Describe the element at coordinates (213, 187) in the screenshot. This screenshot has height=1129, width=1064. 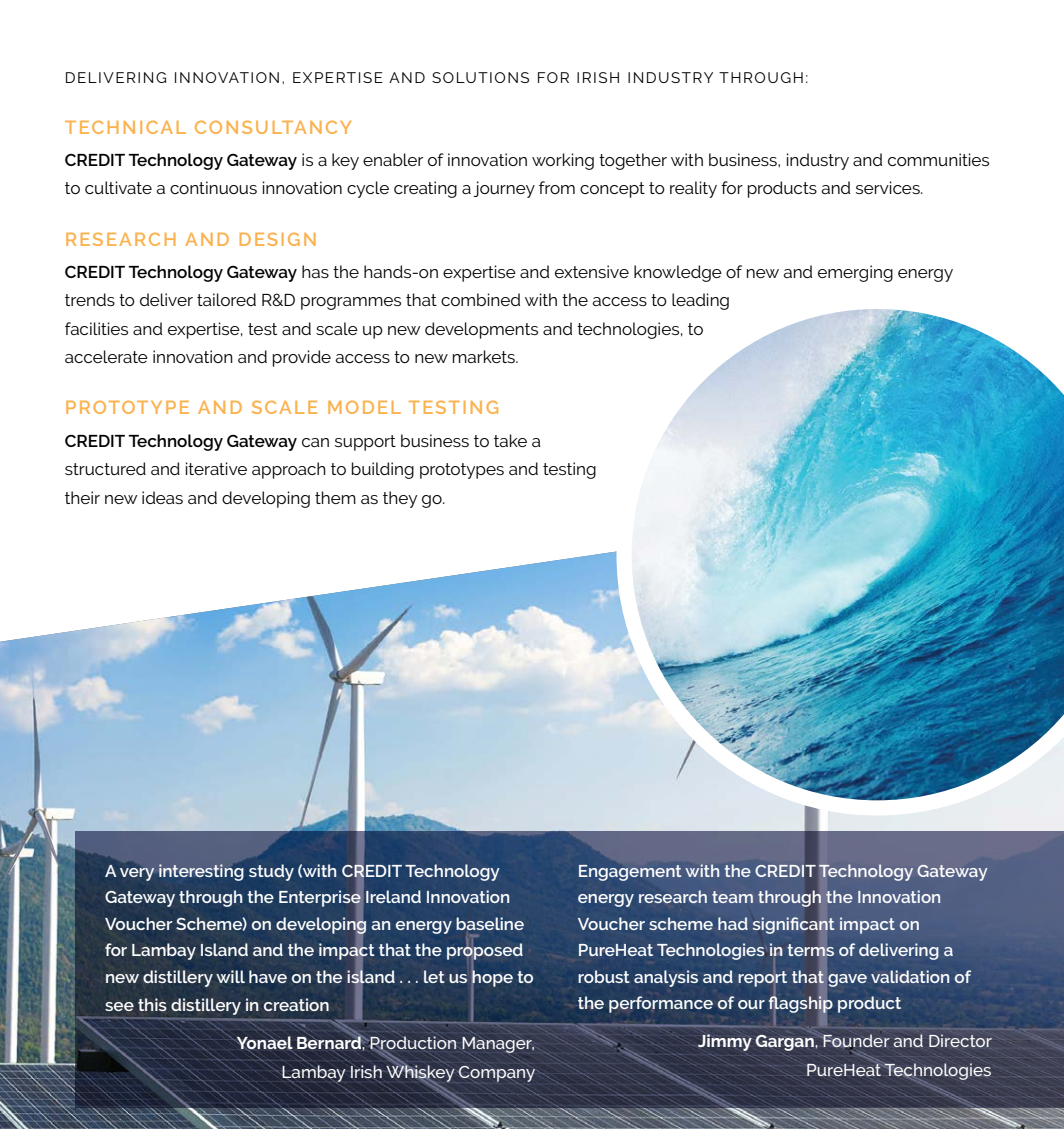
I see `continuous` at that location.
